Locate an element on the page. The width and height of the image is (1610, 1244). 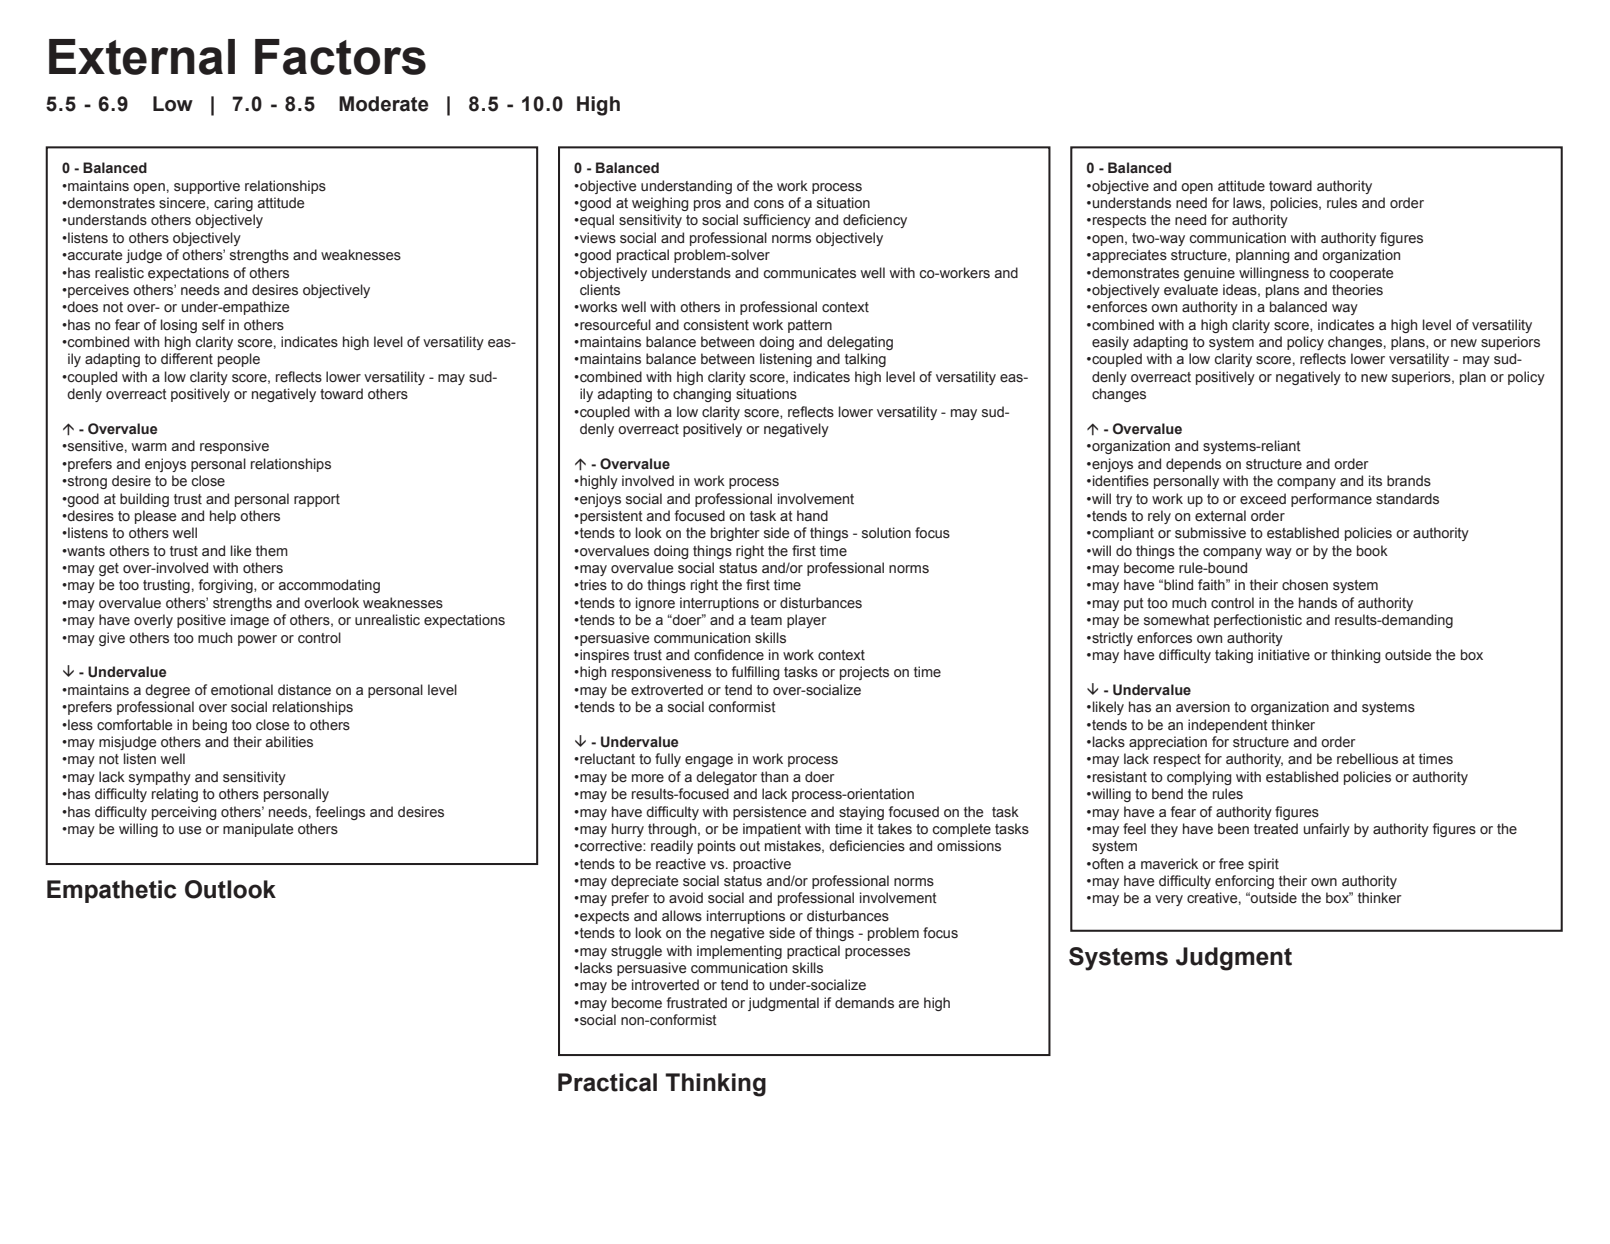
submissive is located at coordinates (1210, 533).
